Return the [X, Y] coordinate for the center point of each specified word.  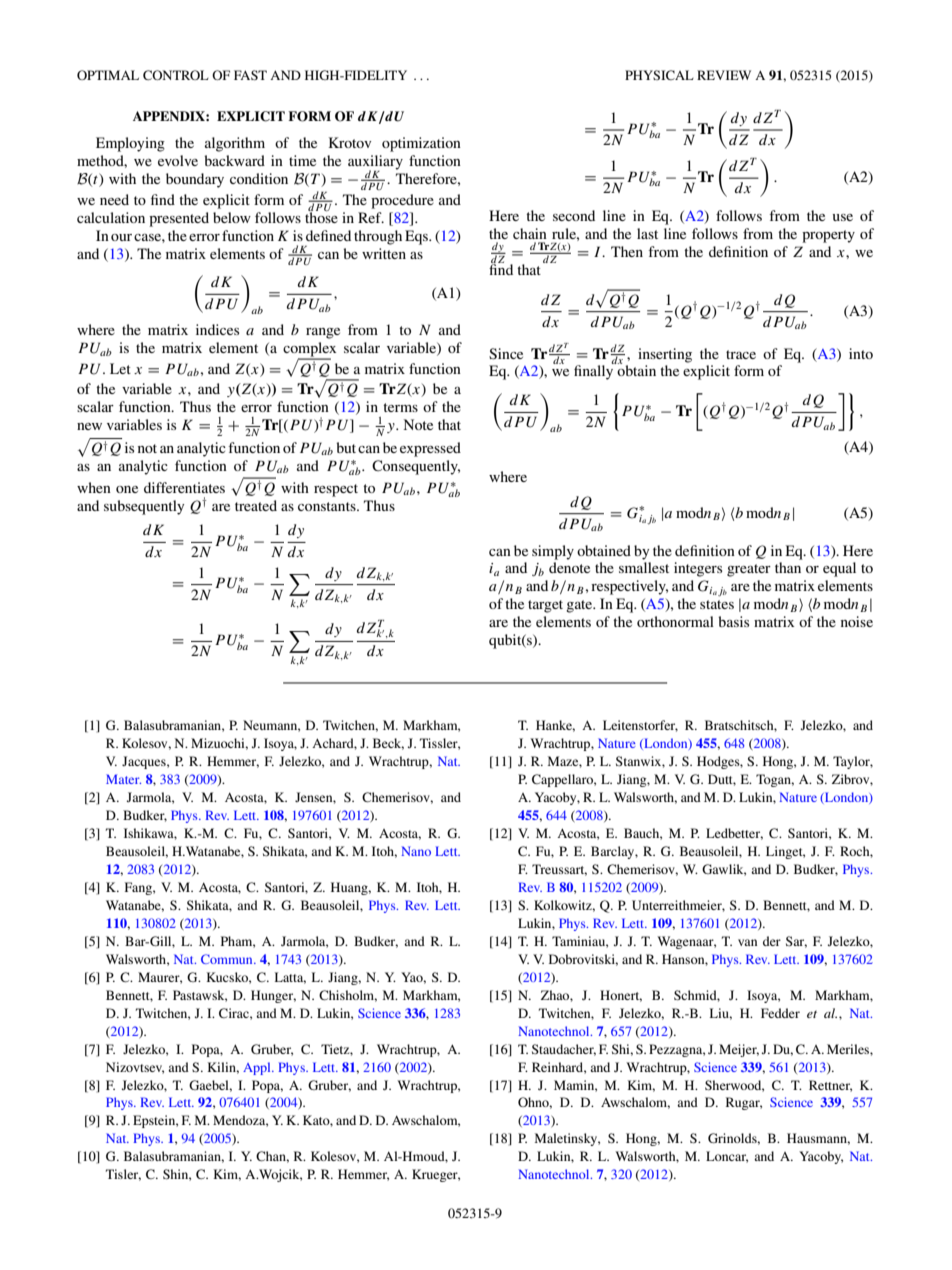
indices [217, 329]
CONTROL [176, 75]
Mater [123, 779]
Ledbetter [734, 834]
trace [741, 354]
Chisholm [348, 996]
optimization [421, 144]
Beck [388, 744]
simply [553, 552]
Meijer [739, 1050]
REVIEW [724, 75]
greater [749, 570]
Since [506, 354]
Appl [258, 1068]
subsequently [144, 507]
